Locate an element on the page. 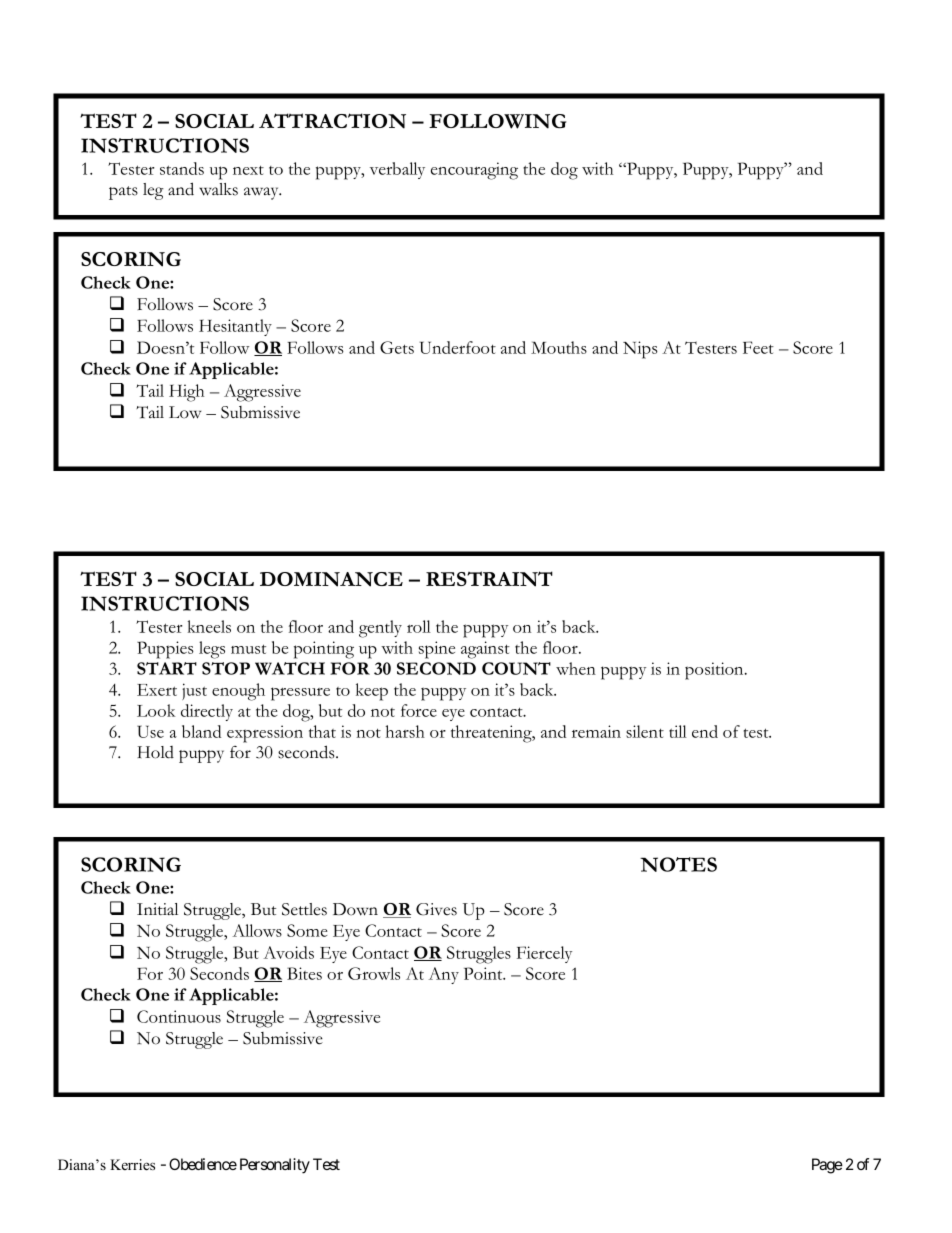 This page has width=952, height=1233. Page is located at coordinates (827, 1166).
